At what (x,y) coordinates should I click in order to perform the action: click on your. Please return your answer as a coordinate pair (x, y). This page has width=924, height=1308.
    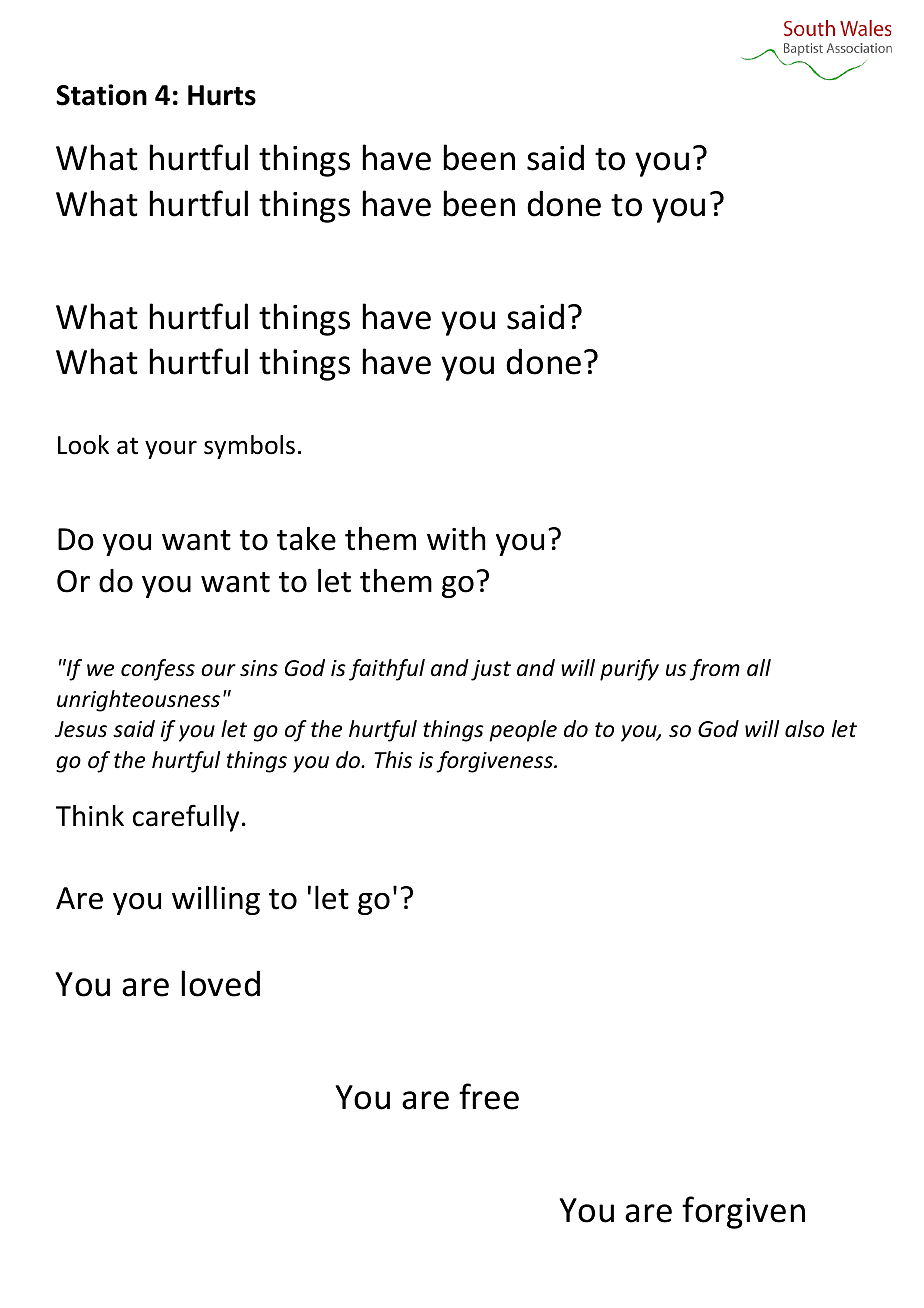
    Looking at the image, I should click on (171, 449).
